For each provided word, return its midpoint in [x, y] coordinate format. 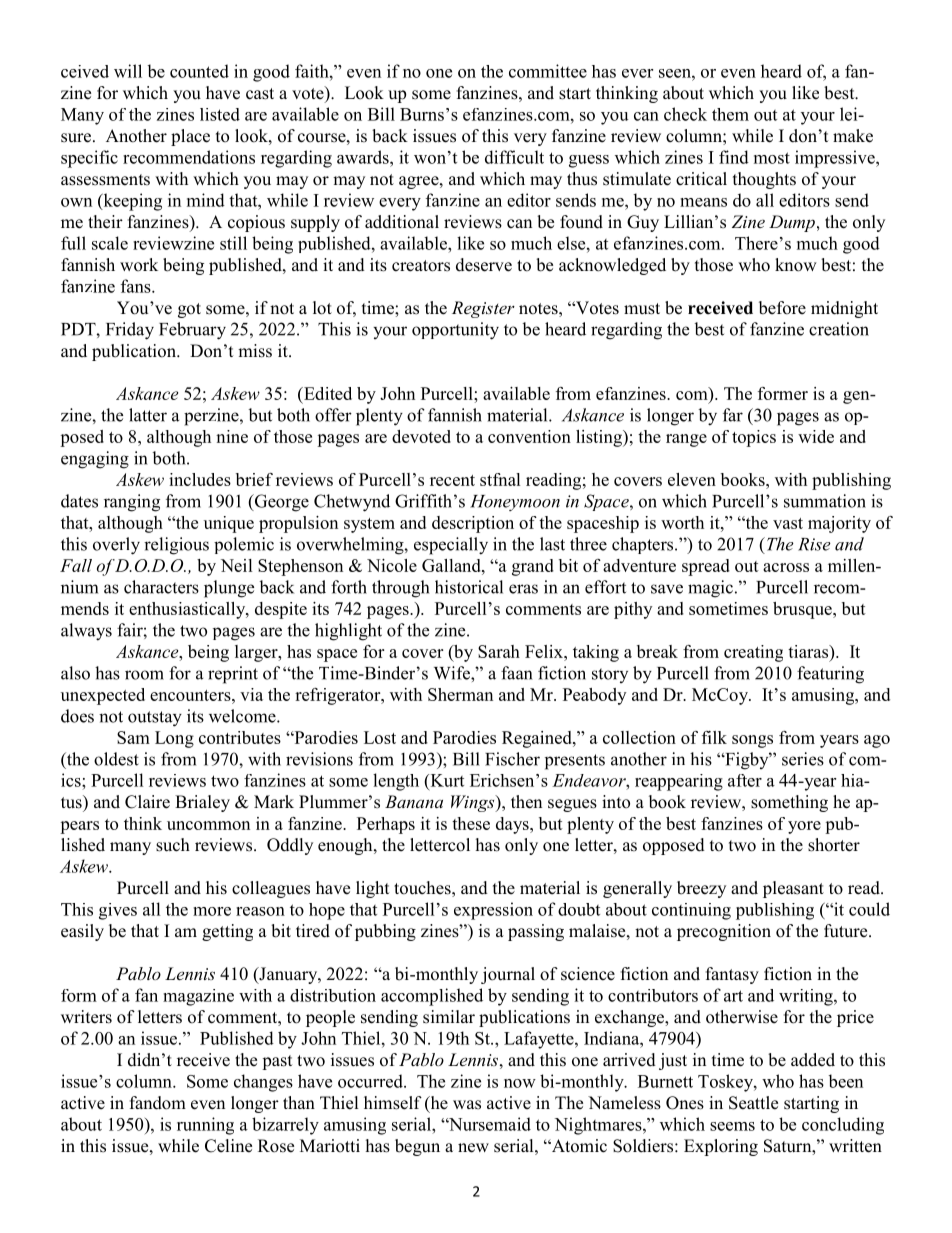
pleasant [793, 889]
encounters [191, 695]
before [782, 308]
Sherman [460, 694]
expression [493, 911]
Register [483, 309]
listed [220, 114]
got [189, 310]
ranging [132, 503]
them [730, 114]
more [212, 911]
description [473, 524]
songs [752, 741]
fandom [158, 1103]
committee [548, 71]
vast [788, 523]
